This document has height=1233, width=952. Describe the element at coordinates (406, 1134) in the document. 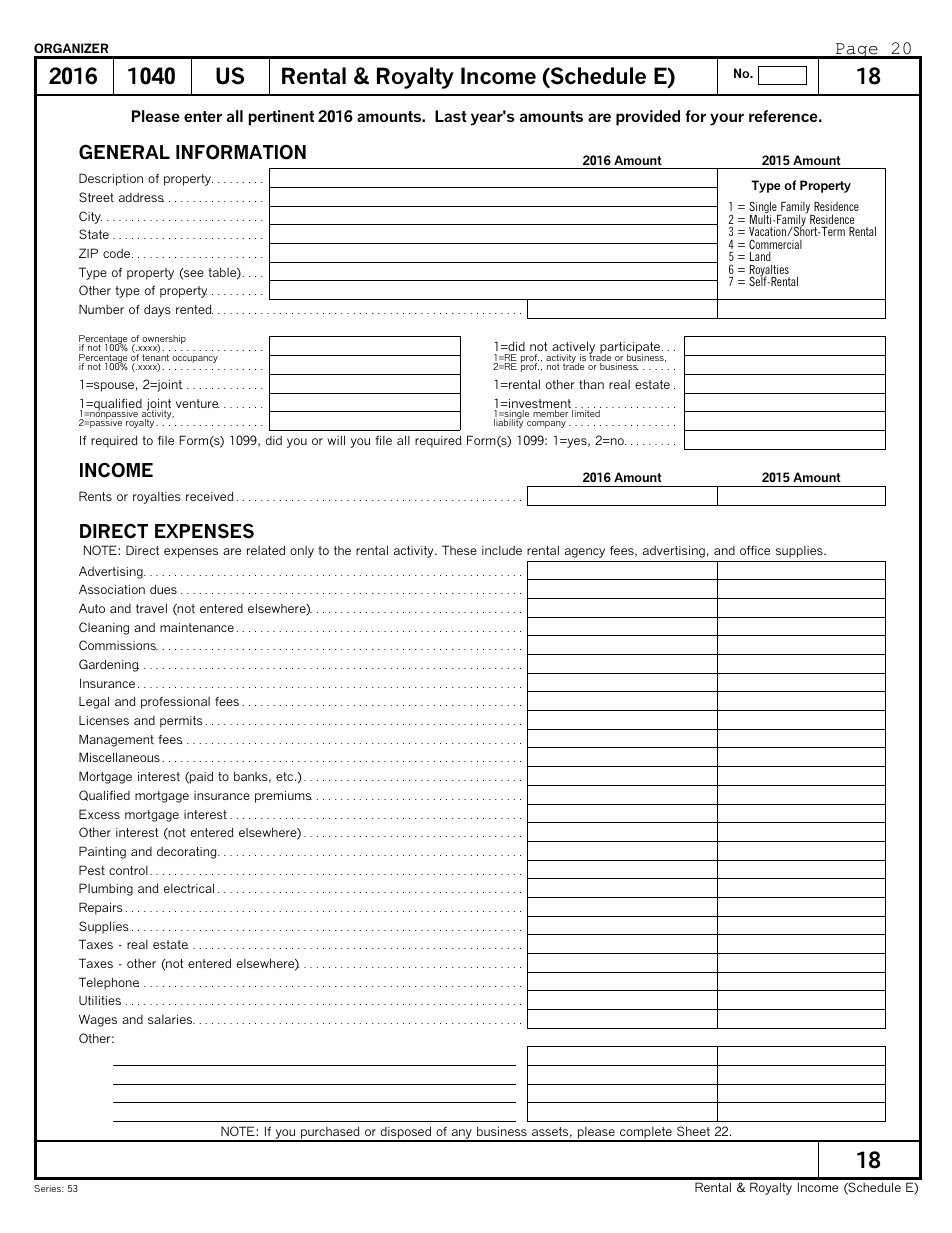

I see `disposed` at that location.
